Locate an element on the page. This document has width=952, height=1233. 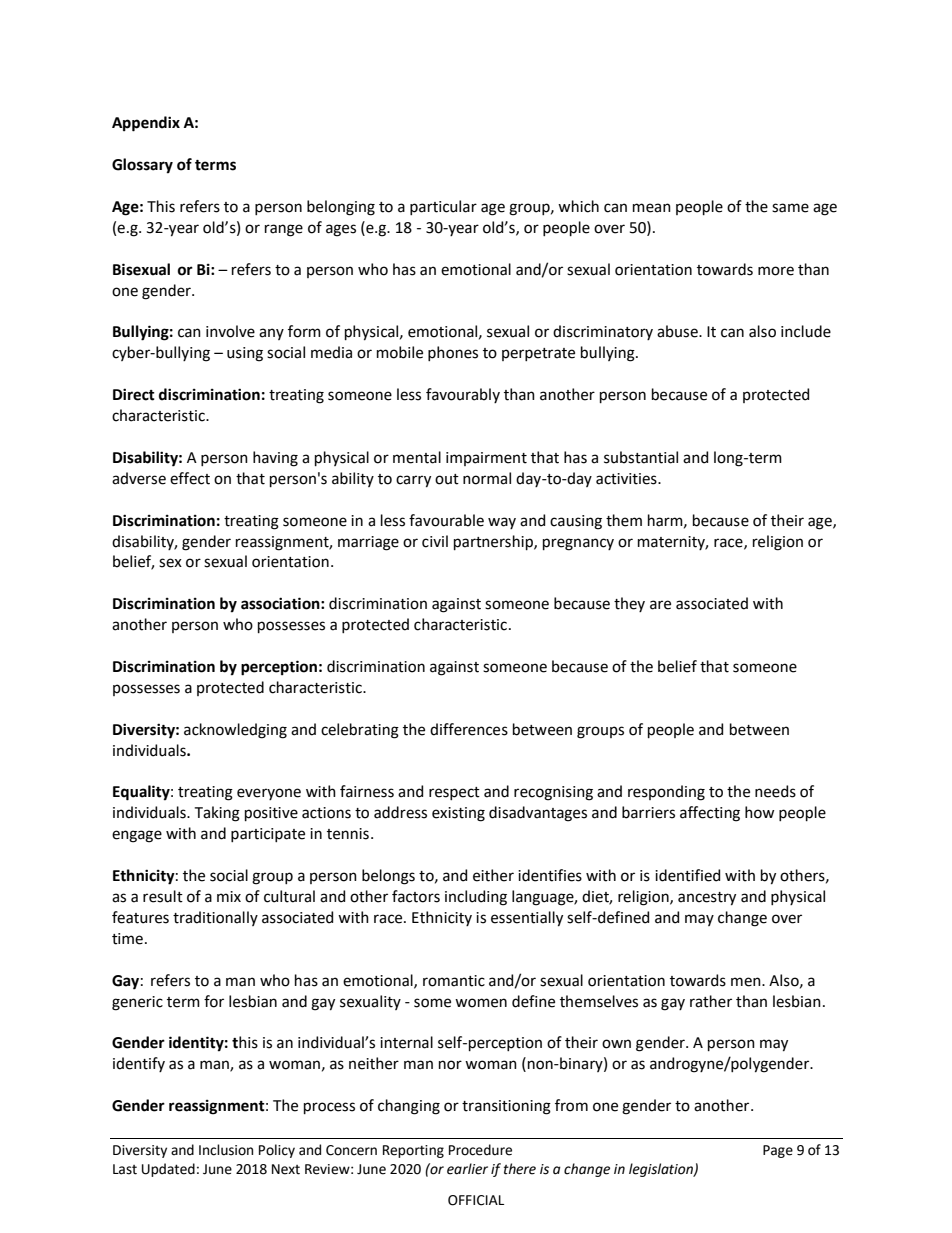
Glossary is located at coordinates (142, 166).
